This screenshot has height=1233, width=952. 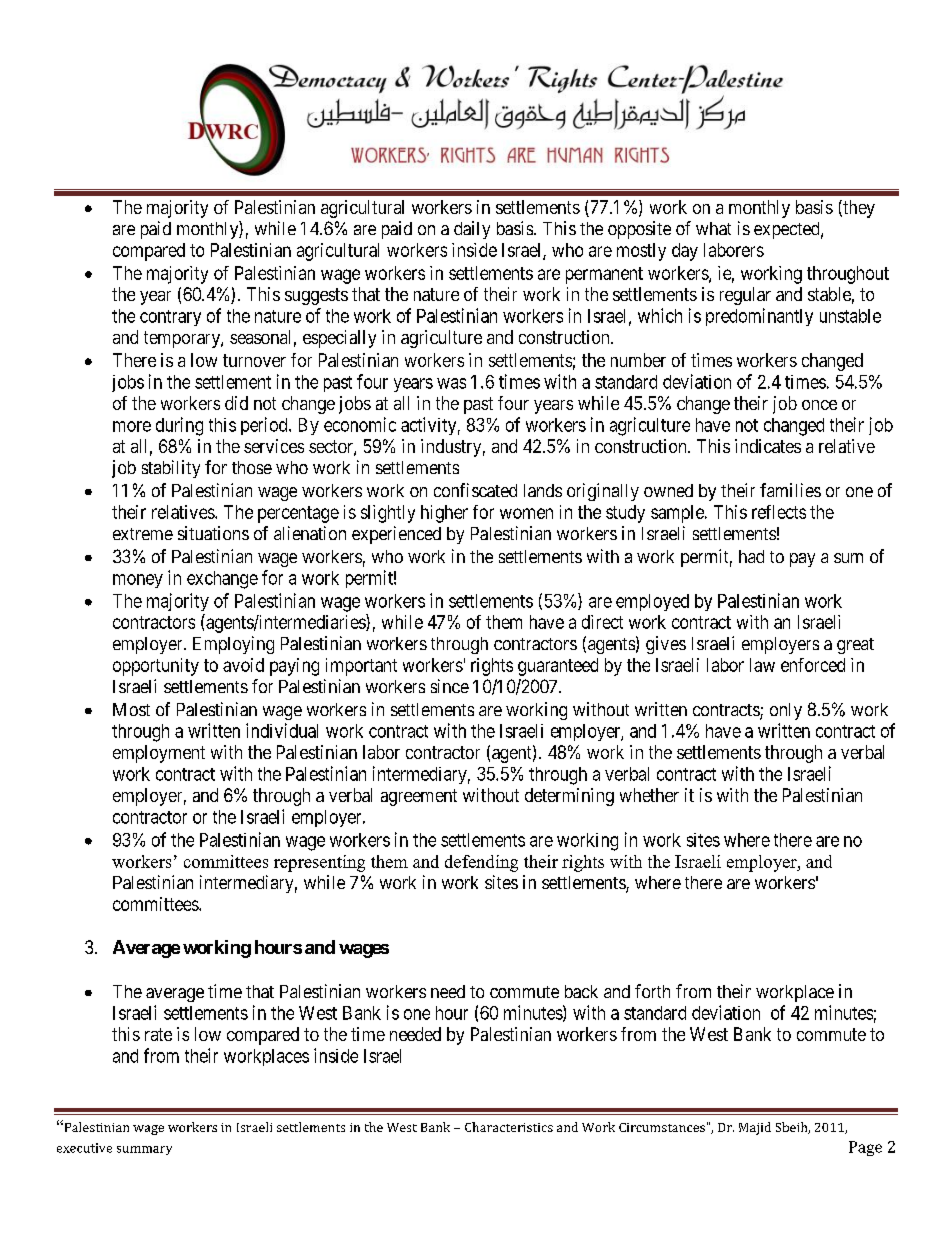 I want to click on confiscated, so click(x=475, y=490).
